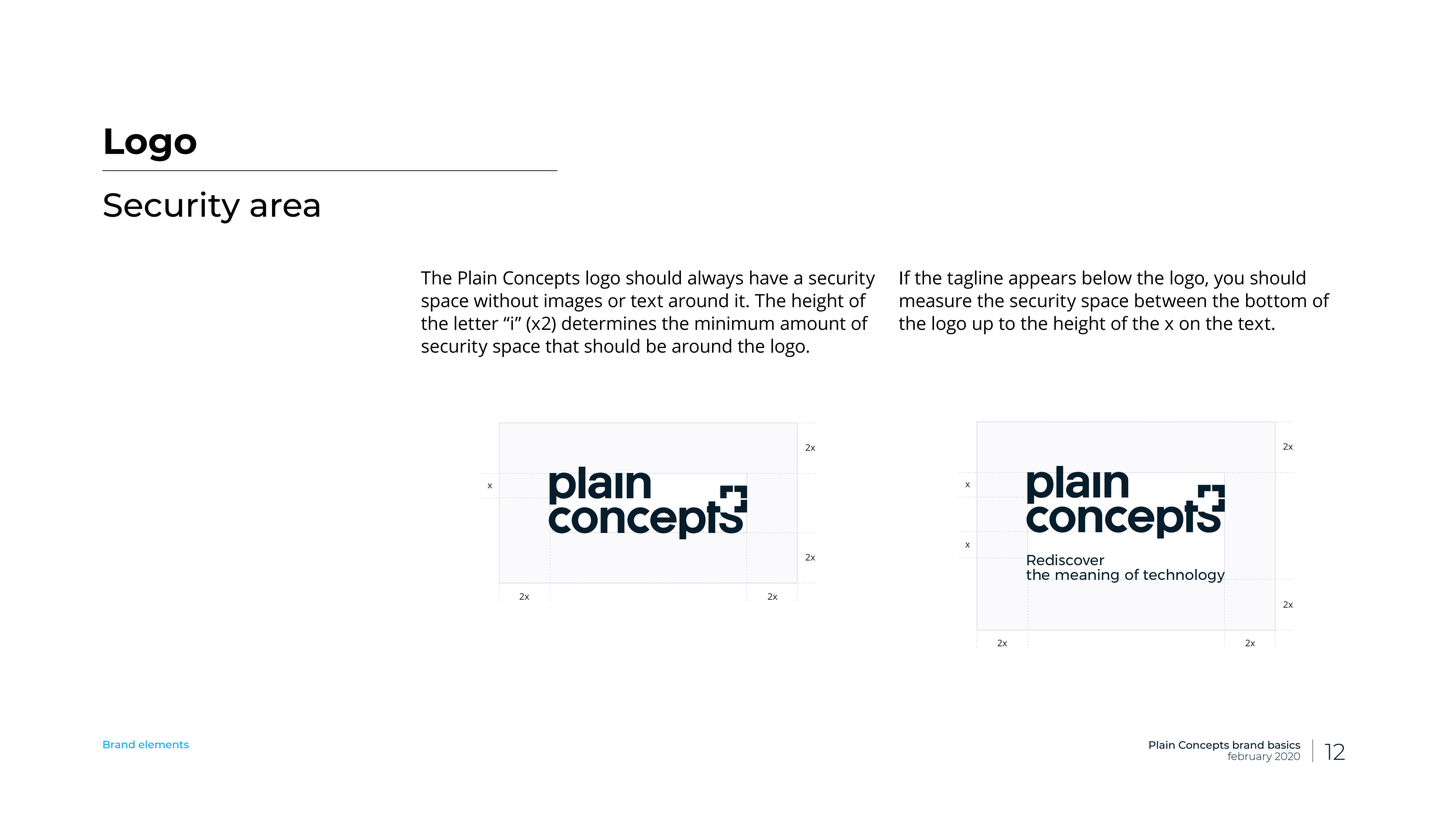 This document has width=1456, height=819. Describe the element at coordinates (1107, 277) in the document. I see `below` at that location.
